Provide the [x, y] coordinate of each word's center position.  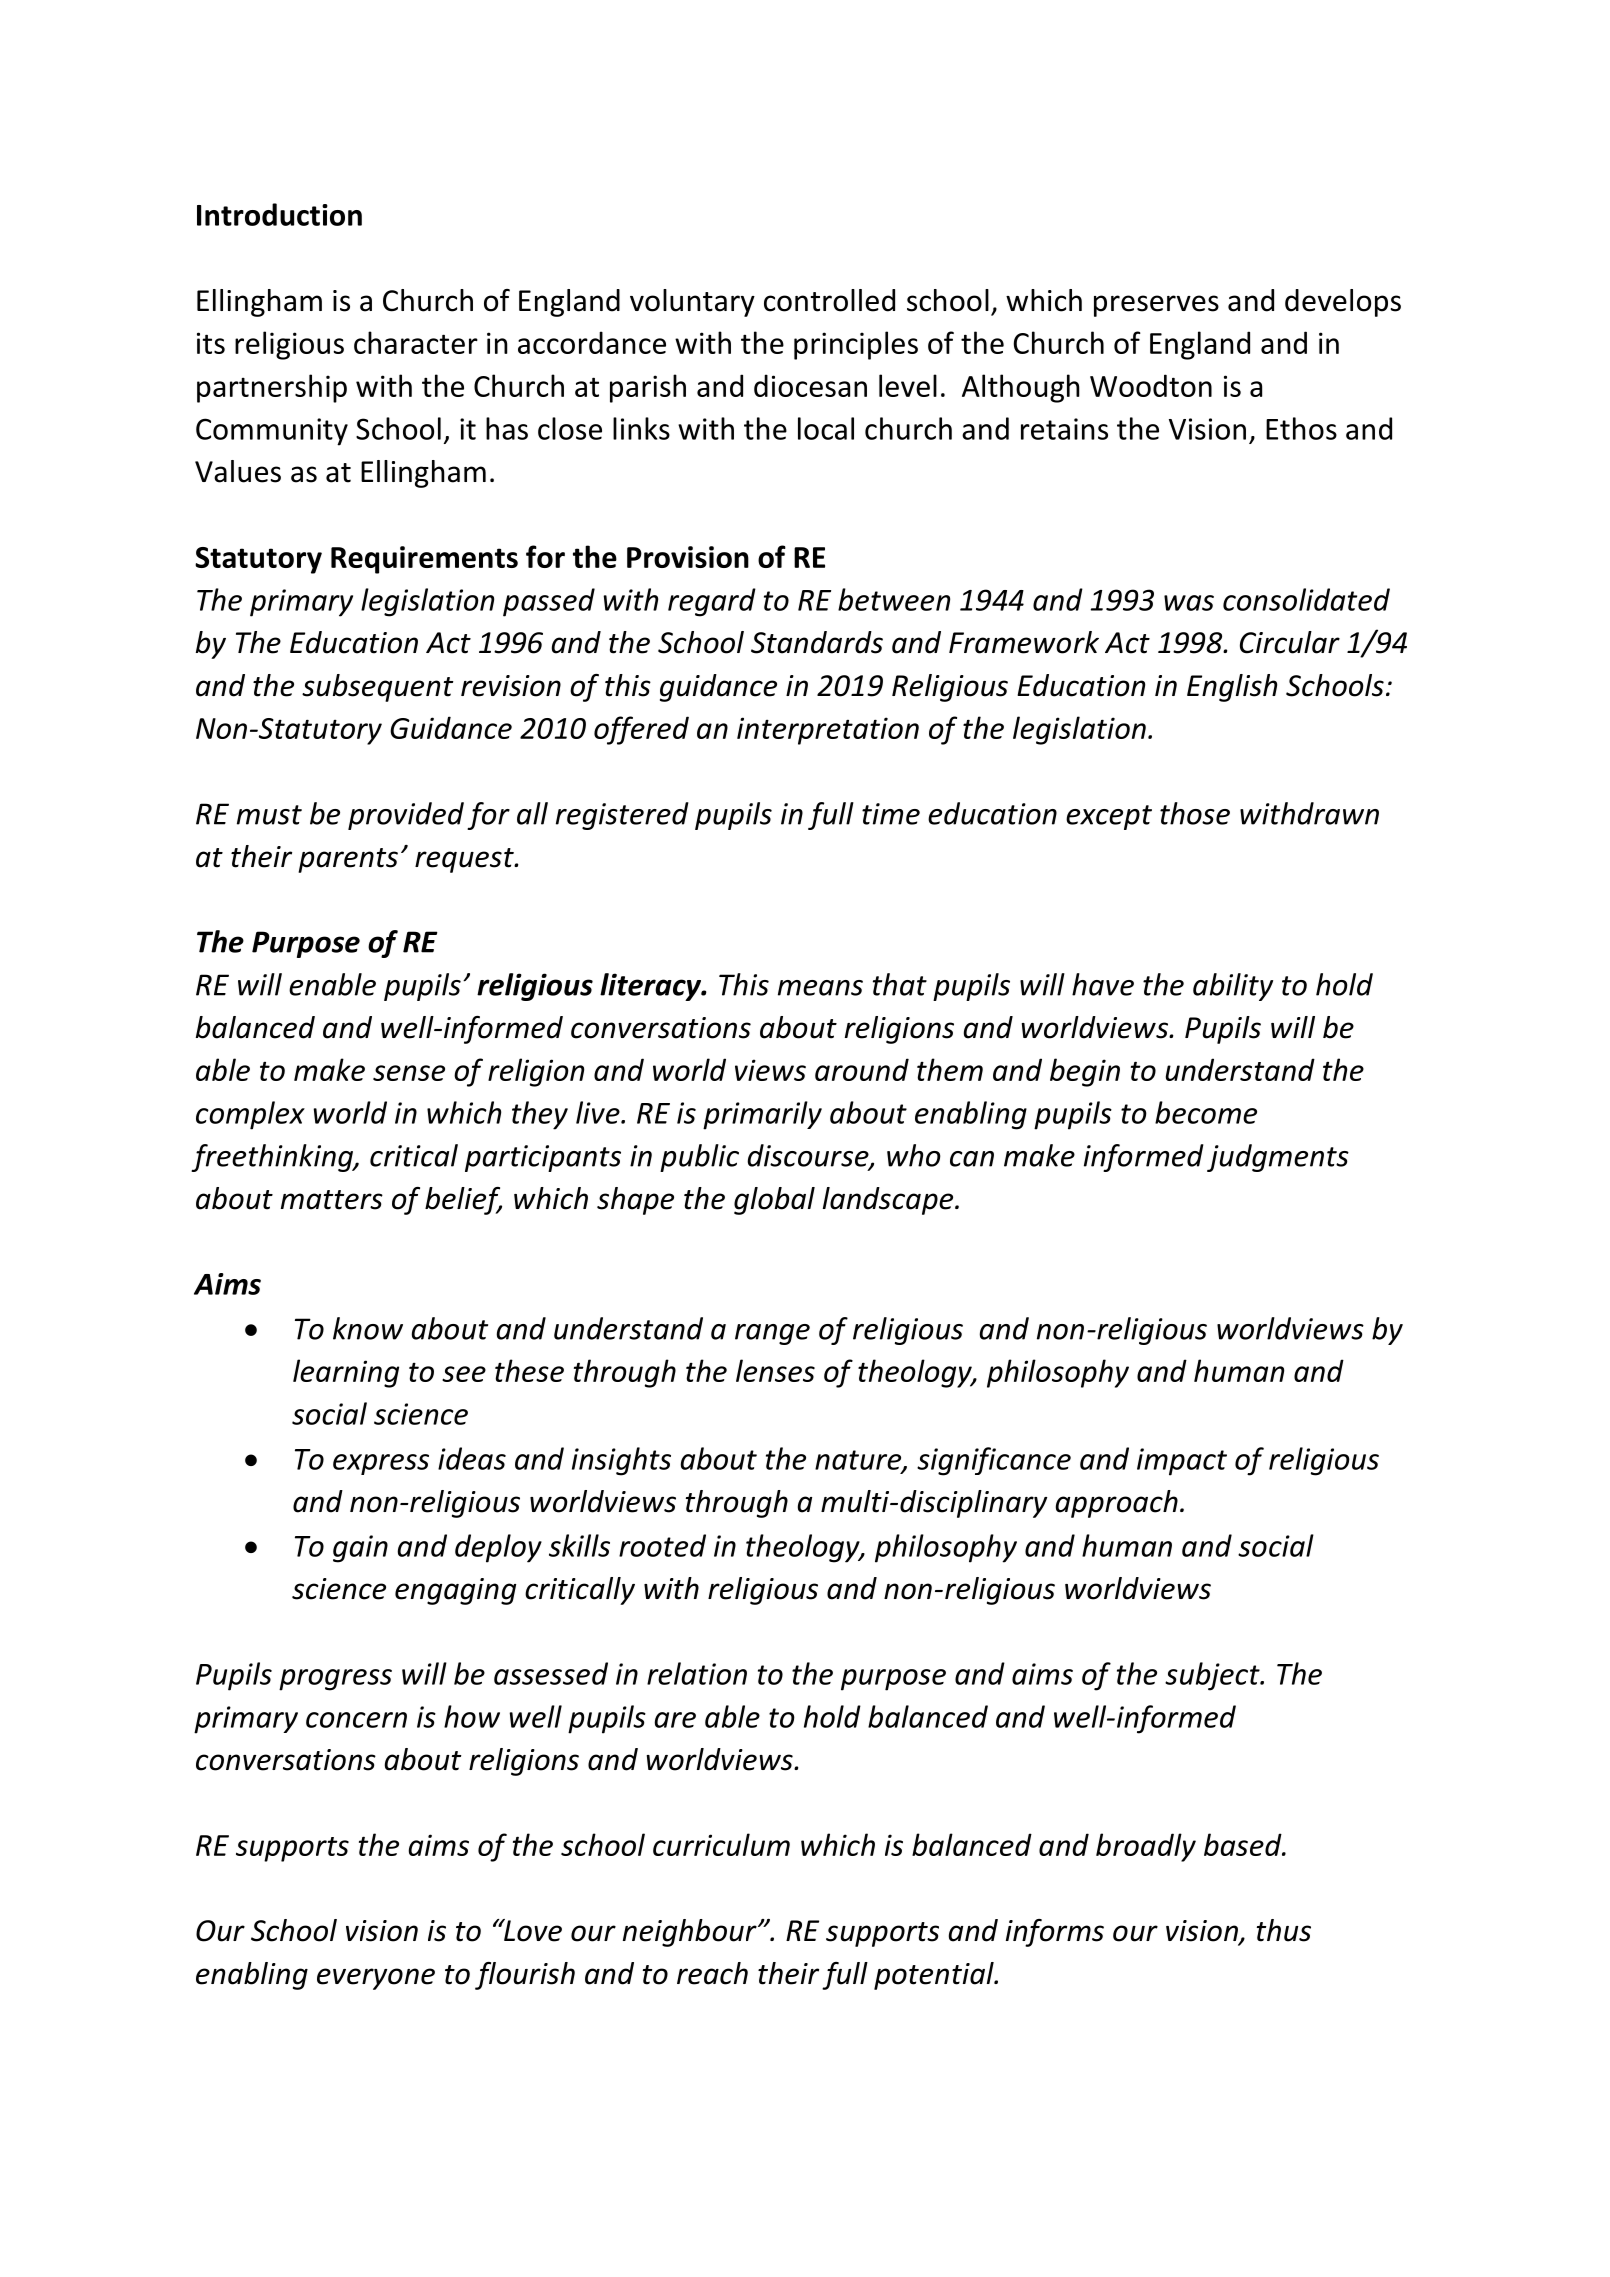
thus [1284, 1930]
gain [360, 1549]
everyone [376, 1979]
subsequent [377, 688]
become [1206, 1112]
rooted [662, 1545]
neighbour [691, 1933]
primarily [762, 1115]
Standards [817, 642]
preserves [1156, 306]
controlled [829, 300]
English [1232, 688]
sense [409, 1073]
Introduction [279, 214]
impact [1182, 1462]
